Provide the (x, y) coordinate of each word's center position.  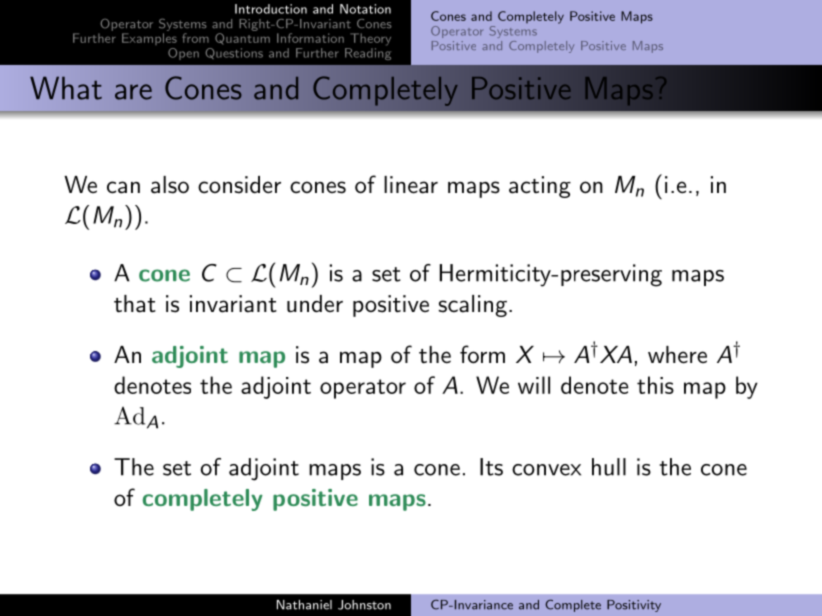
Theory (370, 39)
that (135, 304)
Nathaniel (304, 605)
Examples (149, 39)
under (315, 304)
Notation (365, 9)
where (677, 355)
